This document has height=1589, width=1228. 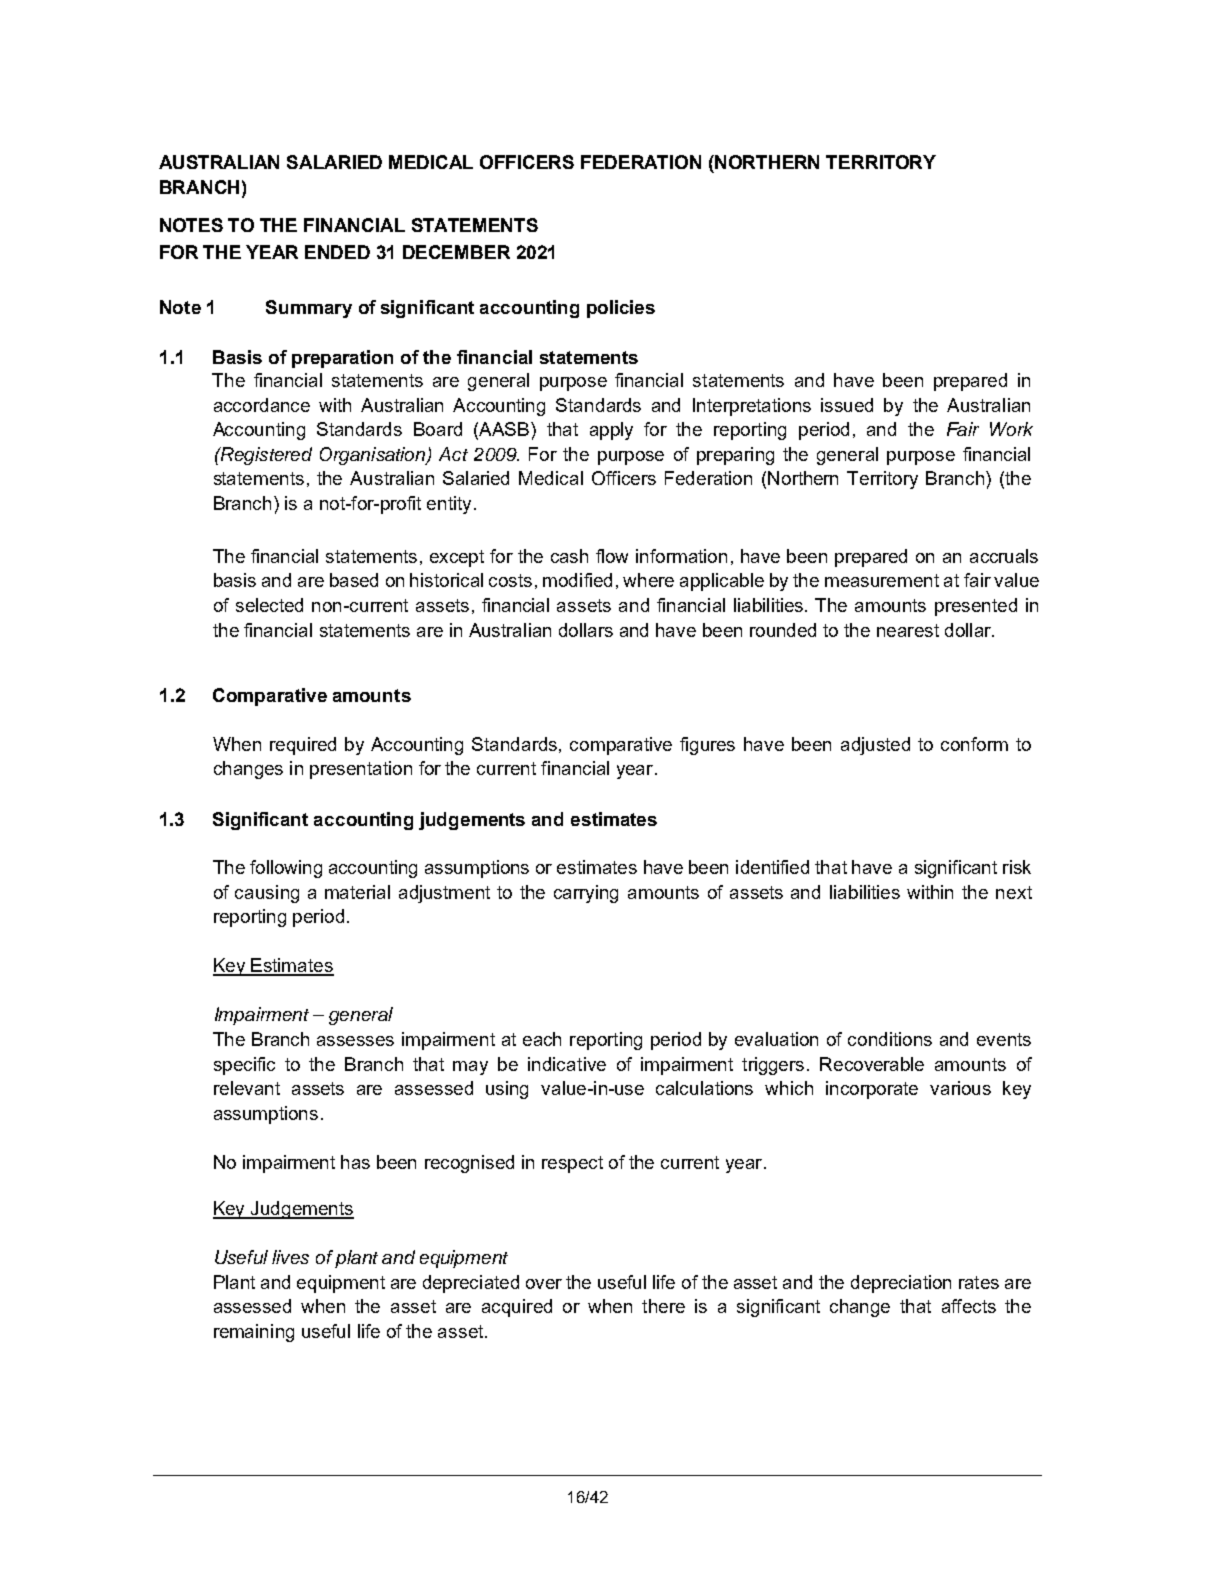 What do you see at coordinates (357, 892) in the document?
I see `material` at bounding box center [357, 892].
